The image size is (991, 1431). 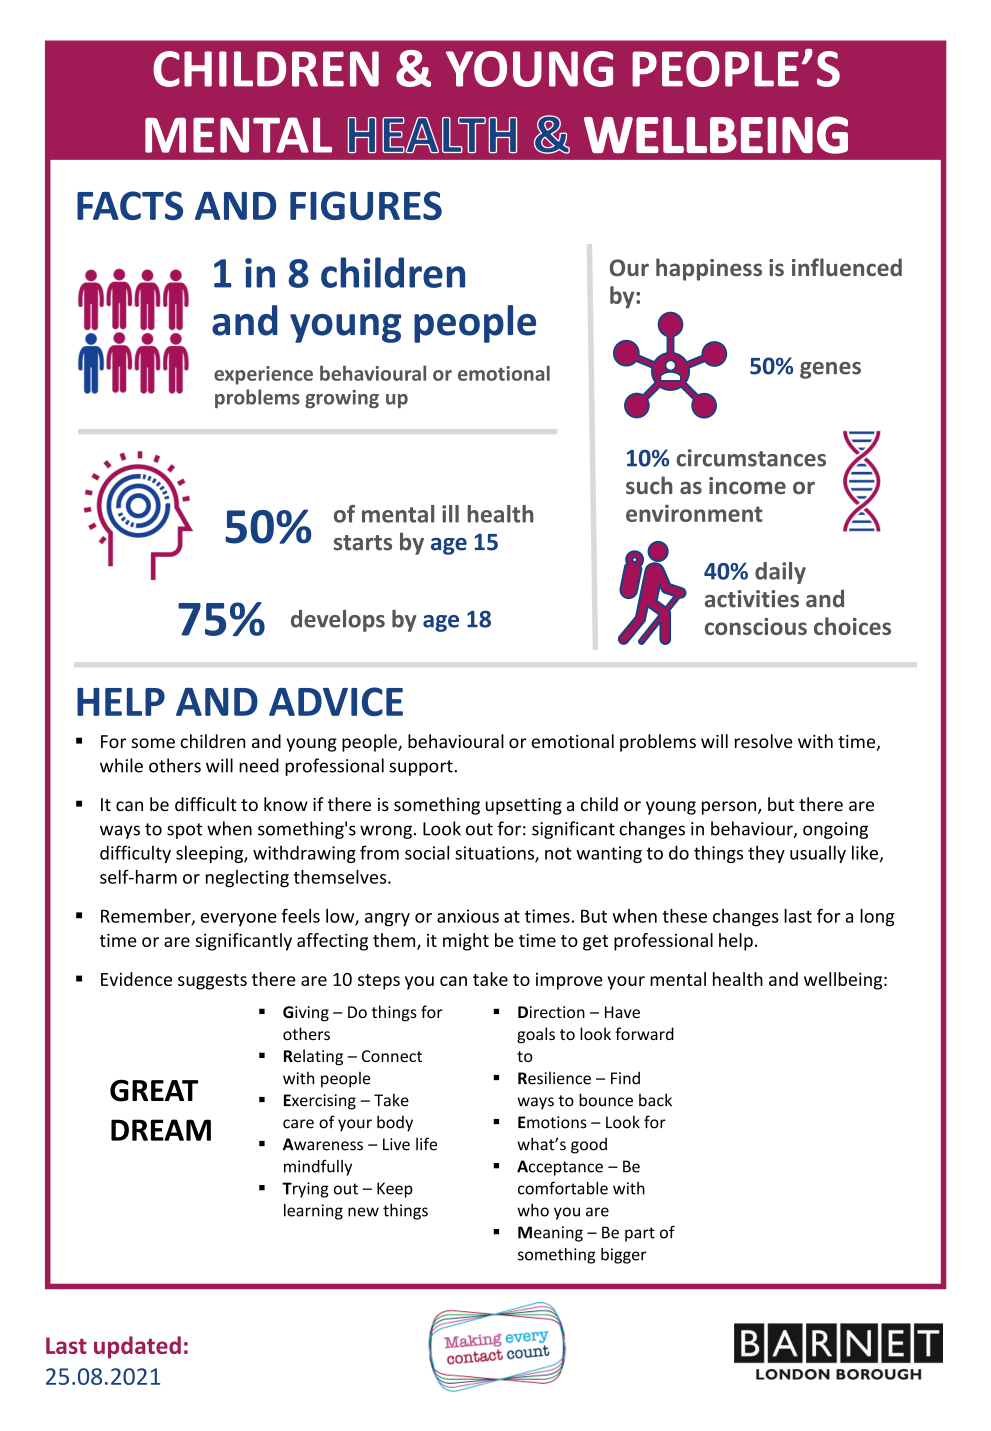 I want to click on FACTS, so click(x=130, y=205).
